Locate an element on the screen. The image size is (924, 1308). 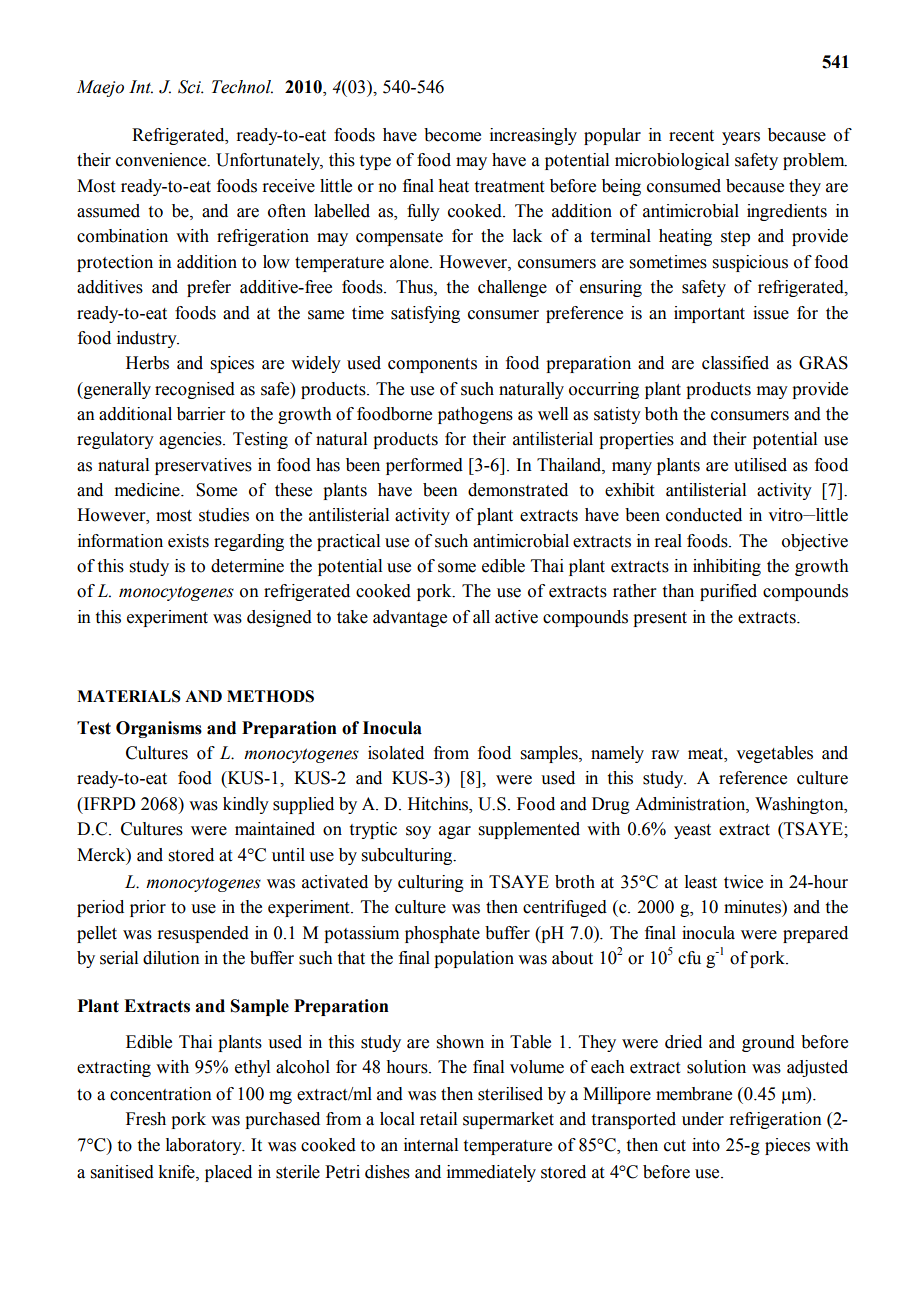
years is located at coordinates (741, 138).
